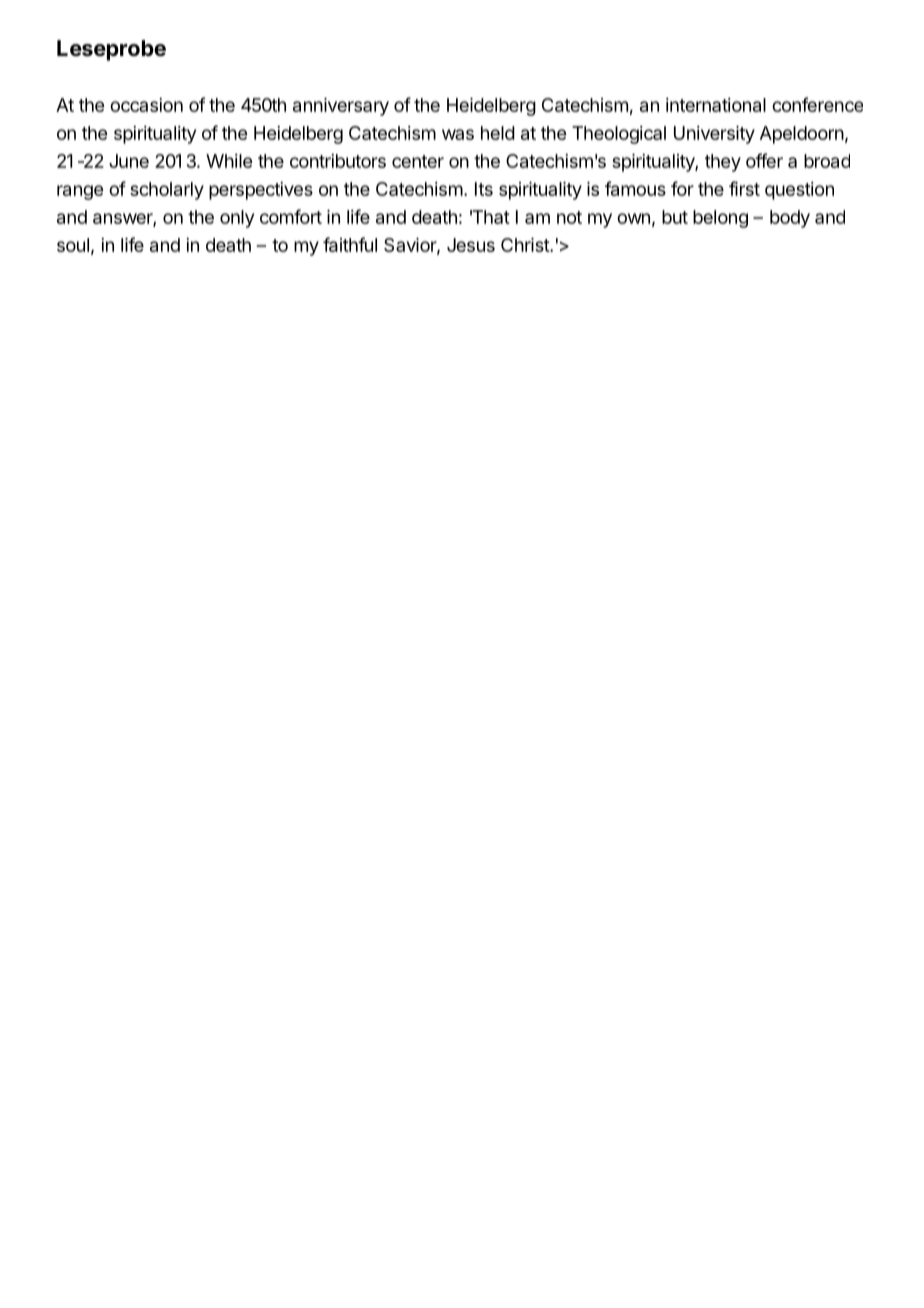 The height and width of the screenshot is (1308, 924). What do you see at coordinates (716, 105) in the screenshot?
I see `international` at bounding box center [716, 105].
